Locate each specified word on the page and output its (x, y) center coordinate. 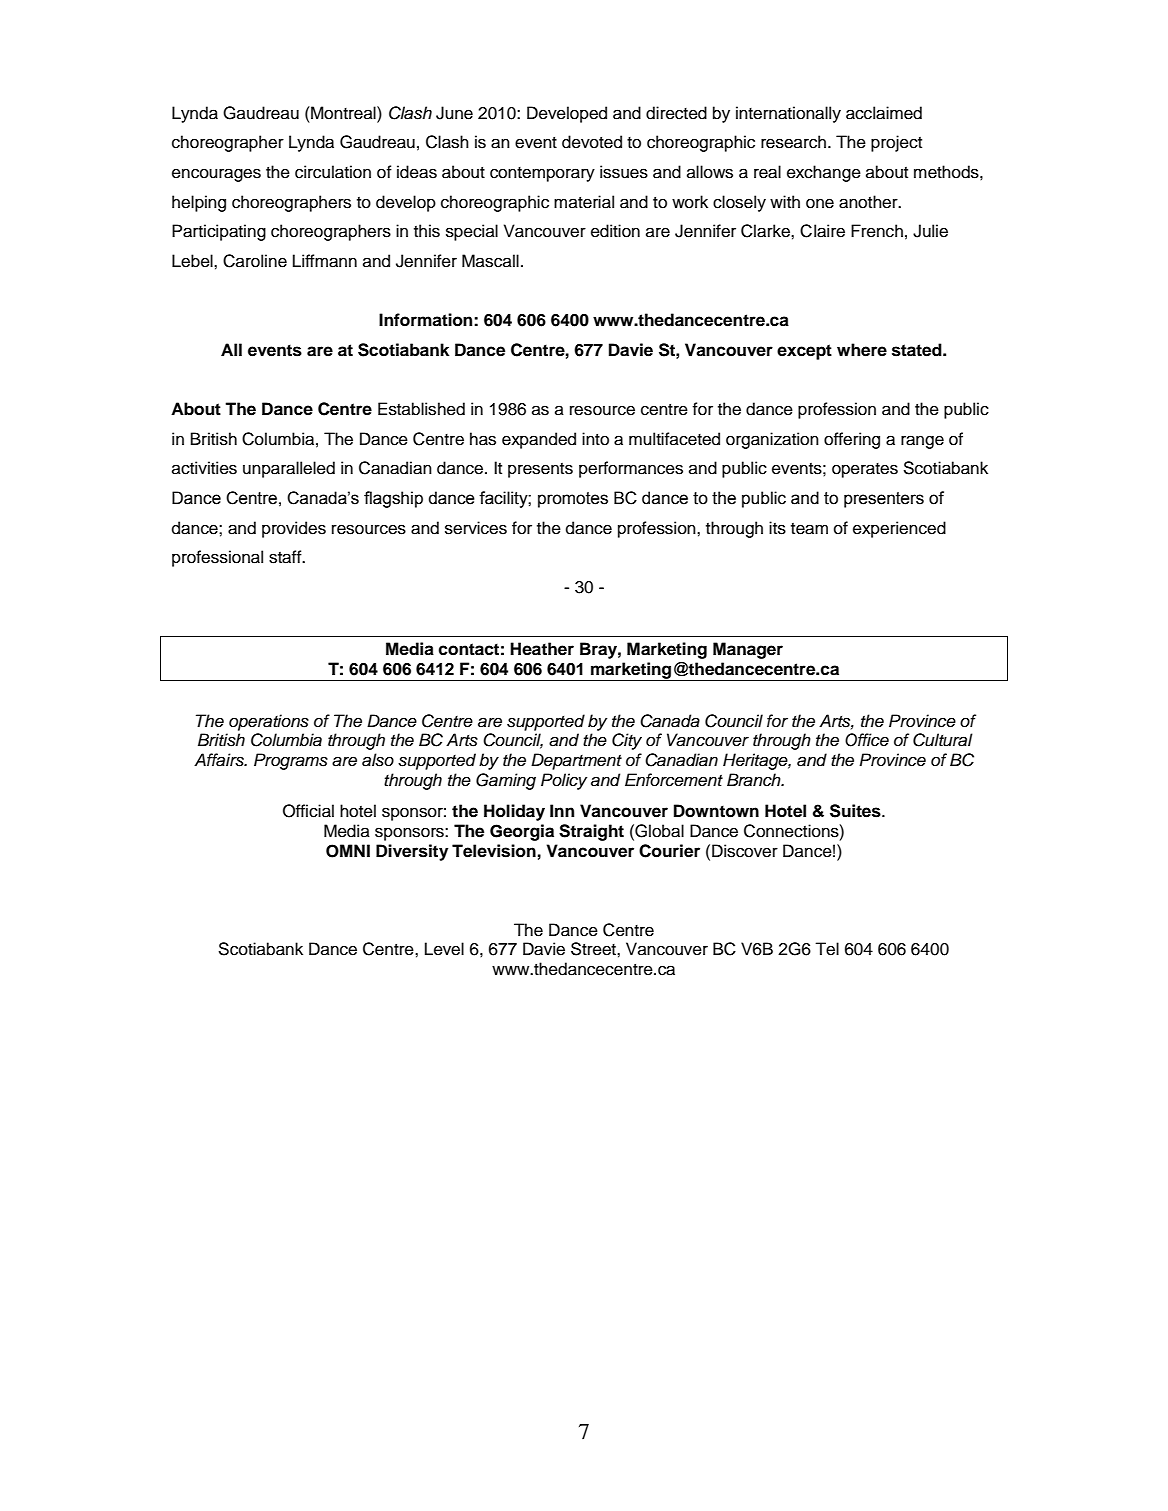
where (862, 350)
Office (867, 740)
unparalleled (289, 469)
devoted (592, 142)
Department (576, 761)
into (595, 439)
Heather (542, 649)
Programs (291, 761)
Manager (748, 650)
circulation (333, 172)
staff (286, 557)
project (896, 143)
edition (615, 231)
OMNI (348, 851)
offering (852, 440)
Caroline (255, 261)
